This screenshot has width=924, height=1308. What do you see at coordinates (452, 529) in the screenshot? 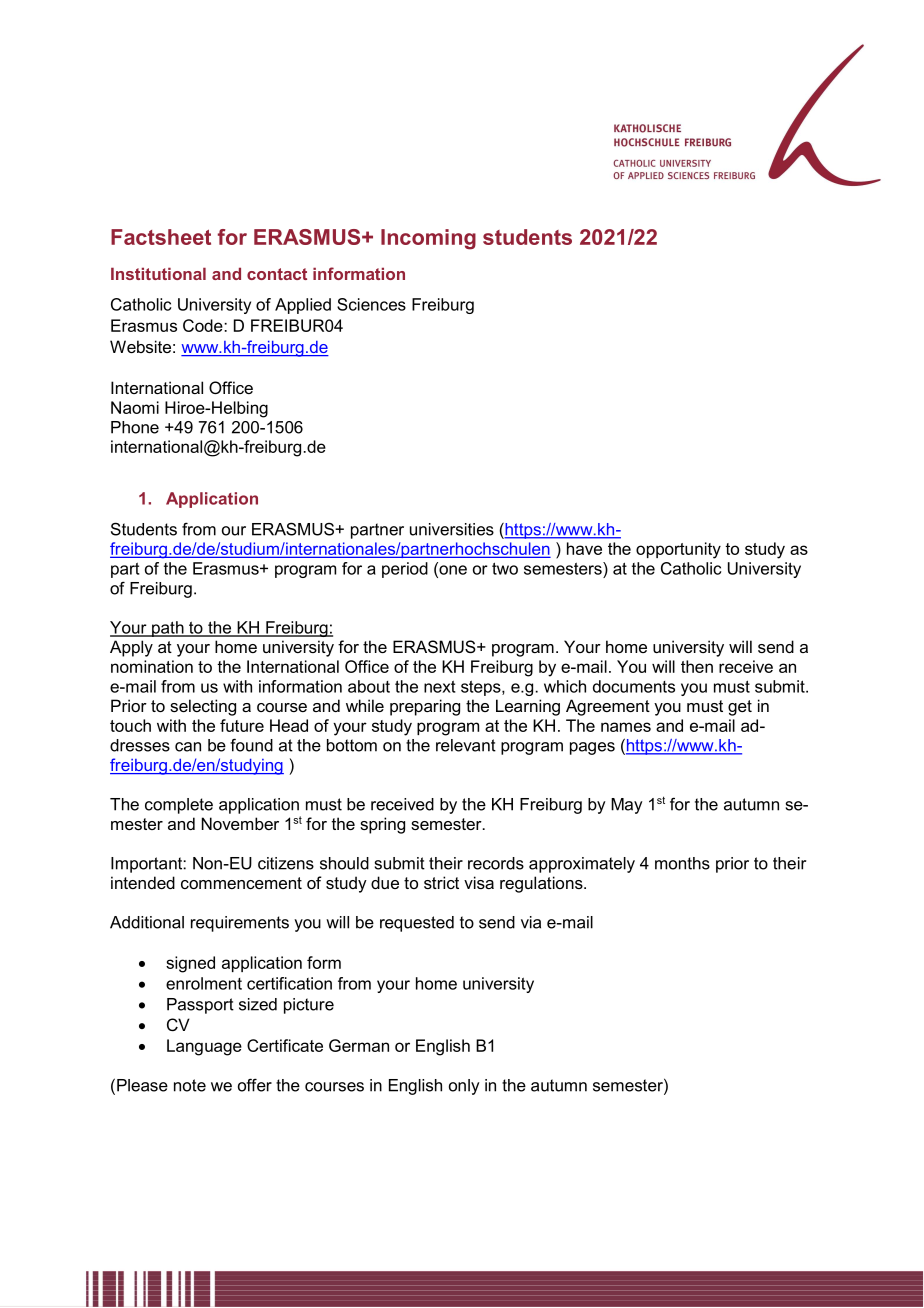
I see `universities` at bounding box center [452, 529].
